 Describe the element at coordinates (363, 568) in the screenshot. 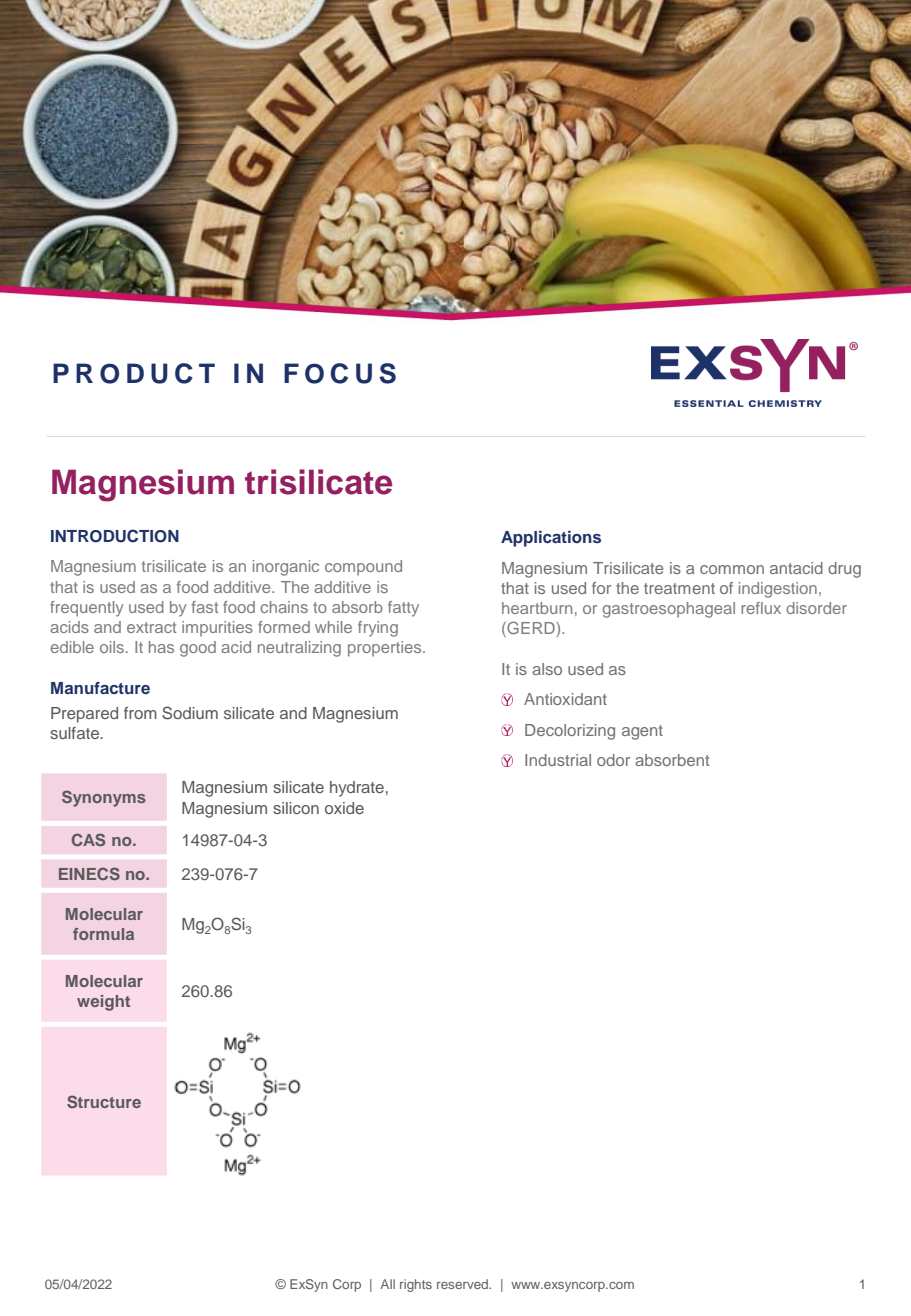

I see `compound` at that location.
